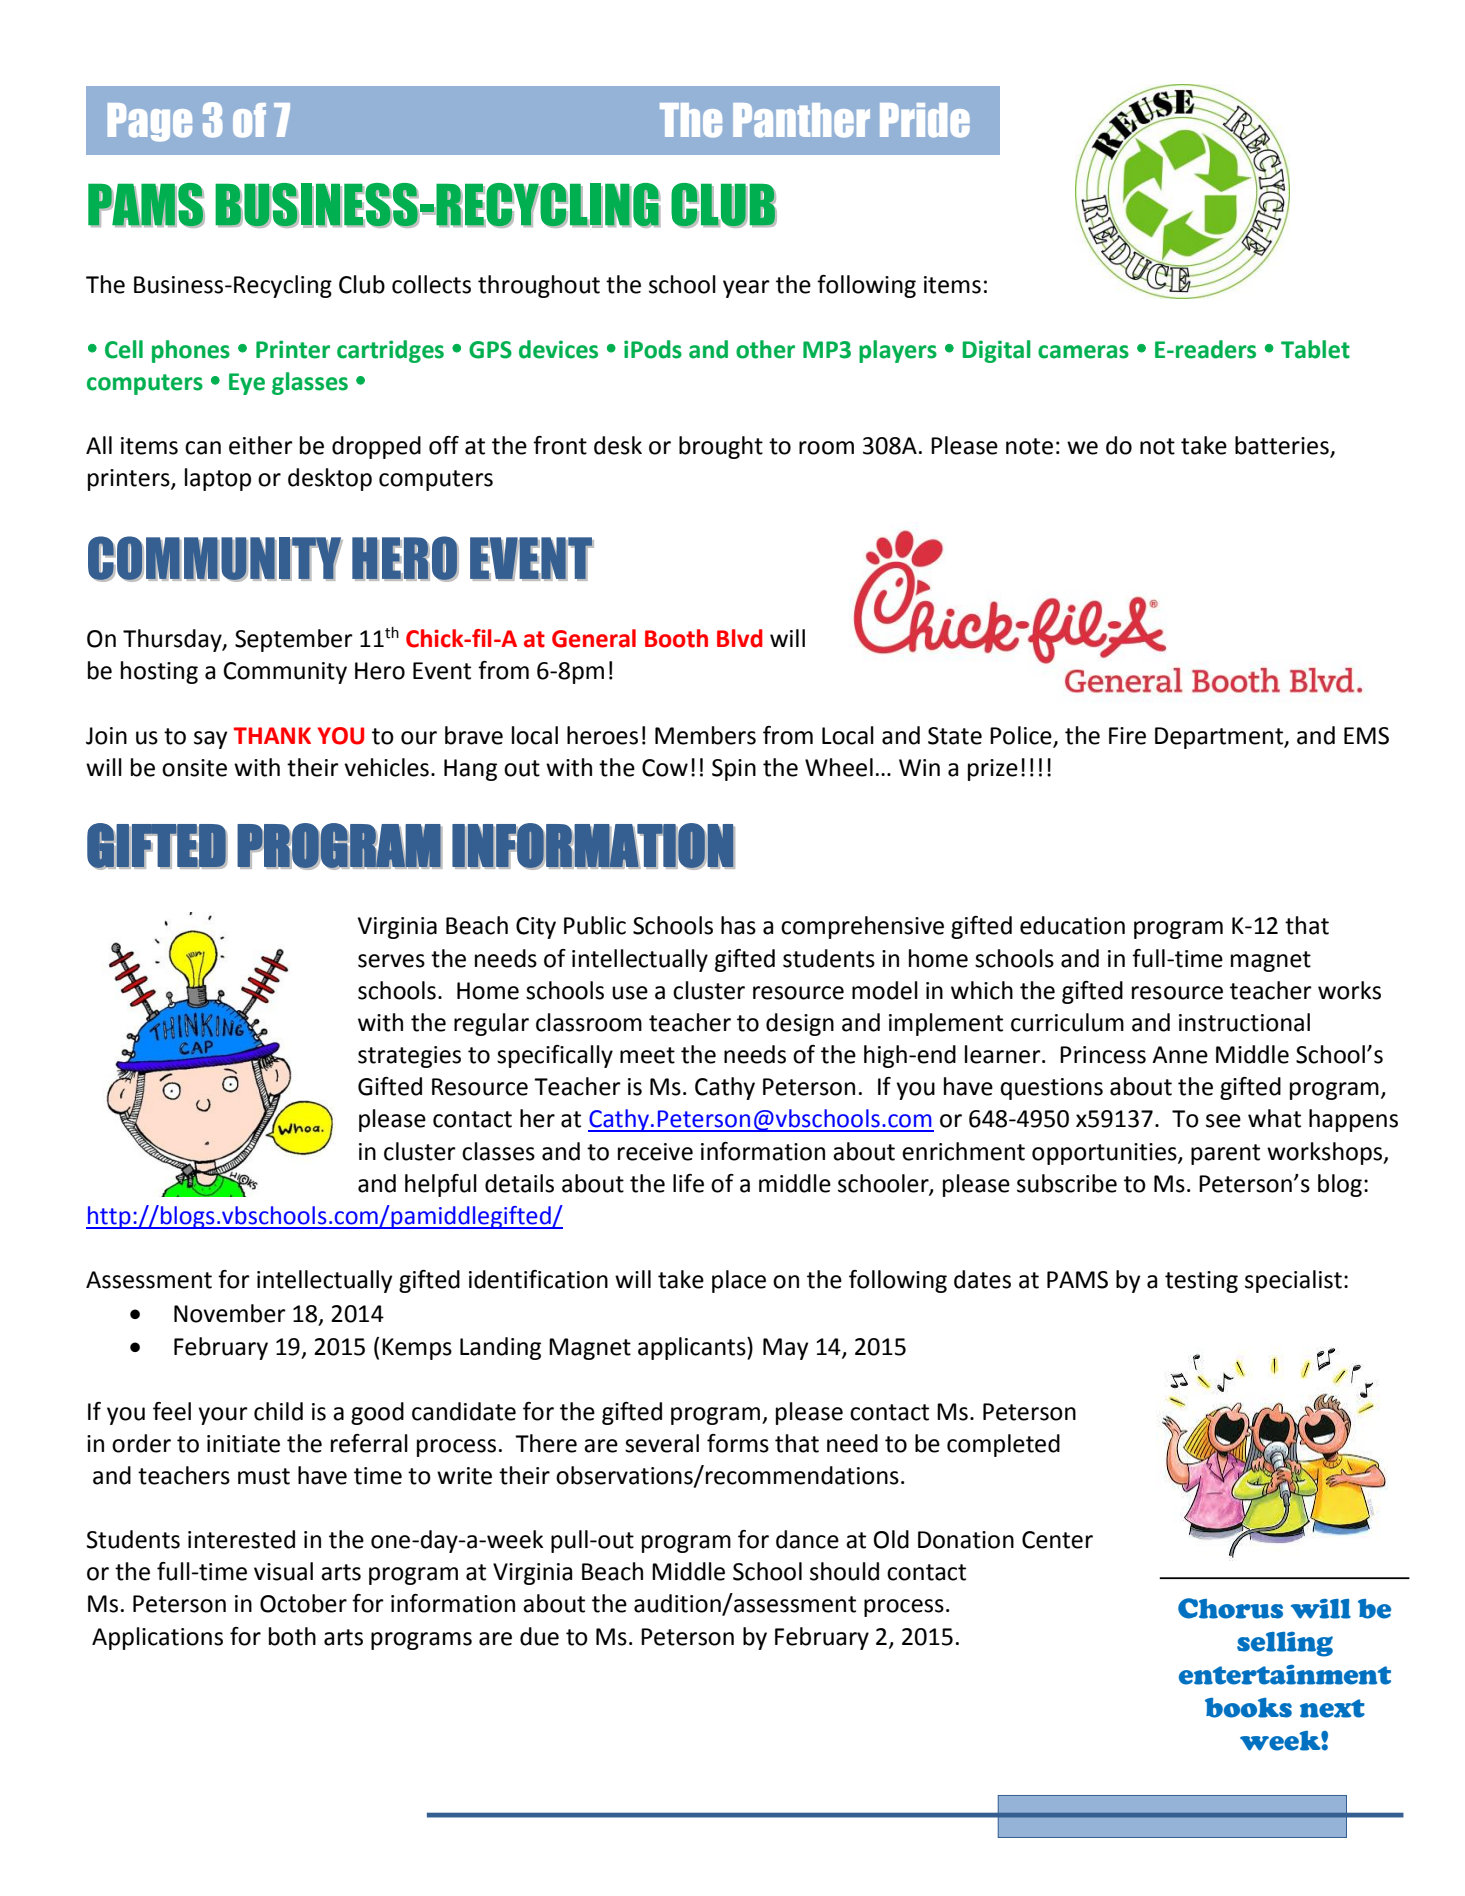 This screenshot has height=1896, width=1465. I want to click on serves, so click(391, 961).
